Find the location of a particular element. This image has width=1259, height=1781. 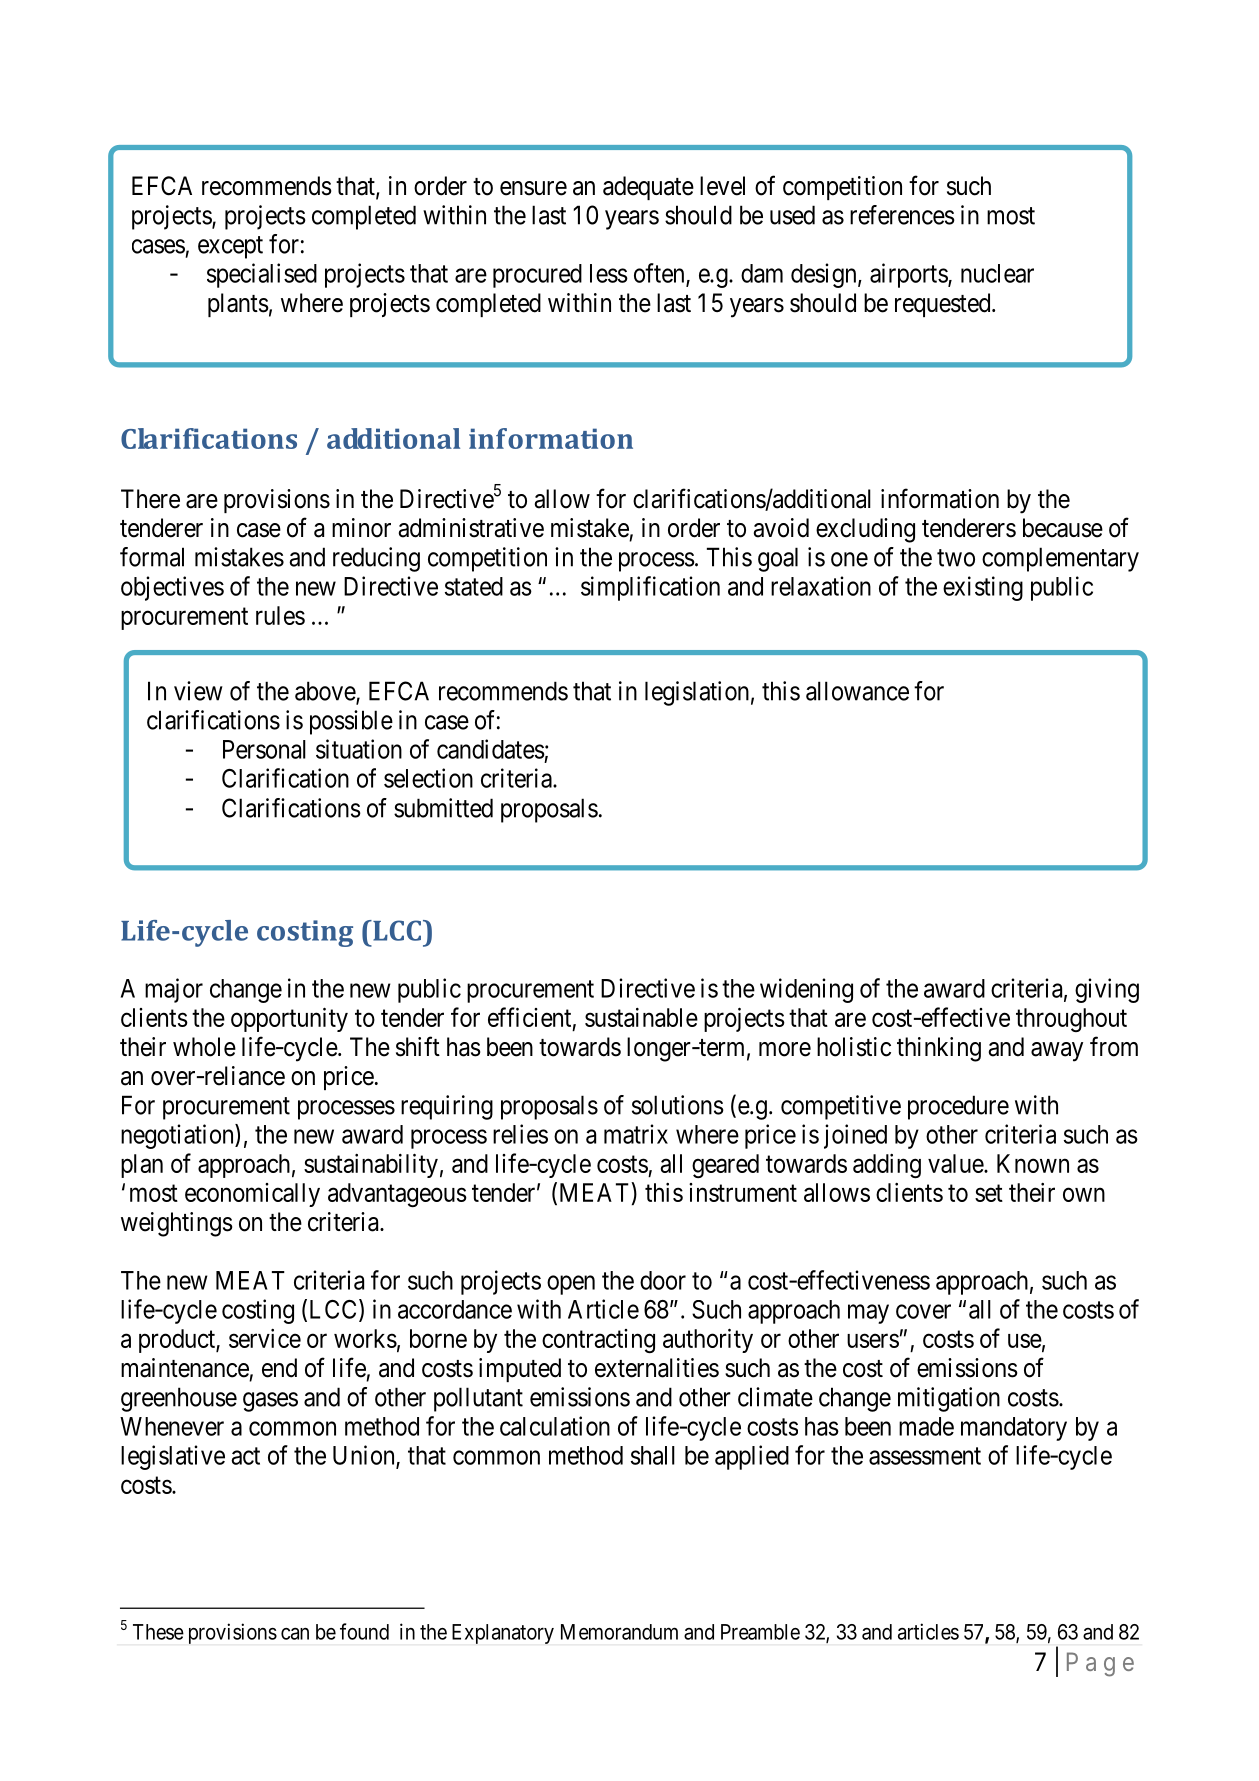

simplification is located at coordinates (650, 588).
